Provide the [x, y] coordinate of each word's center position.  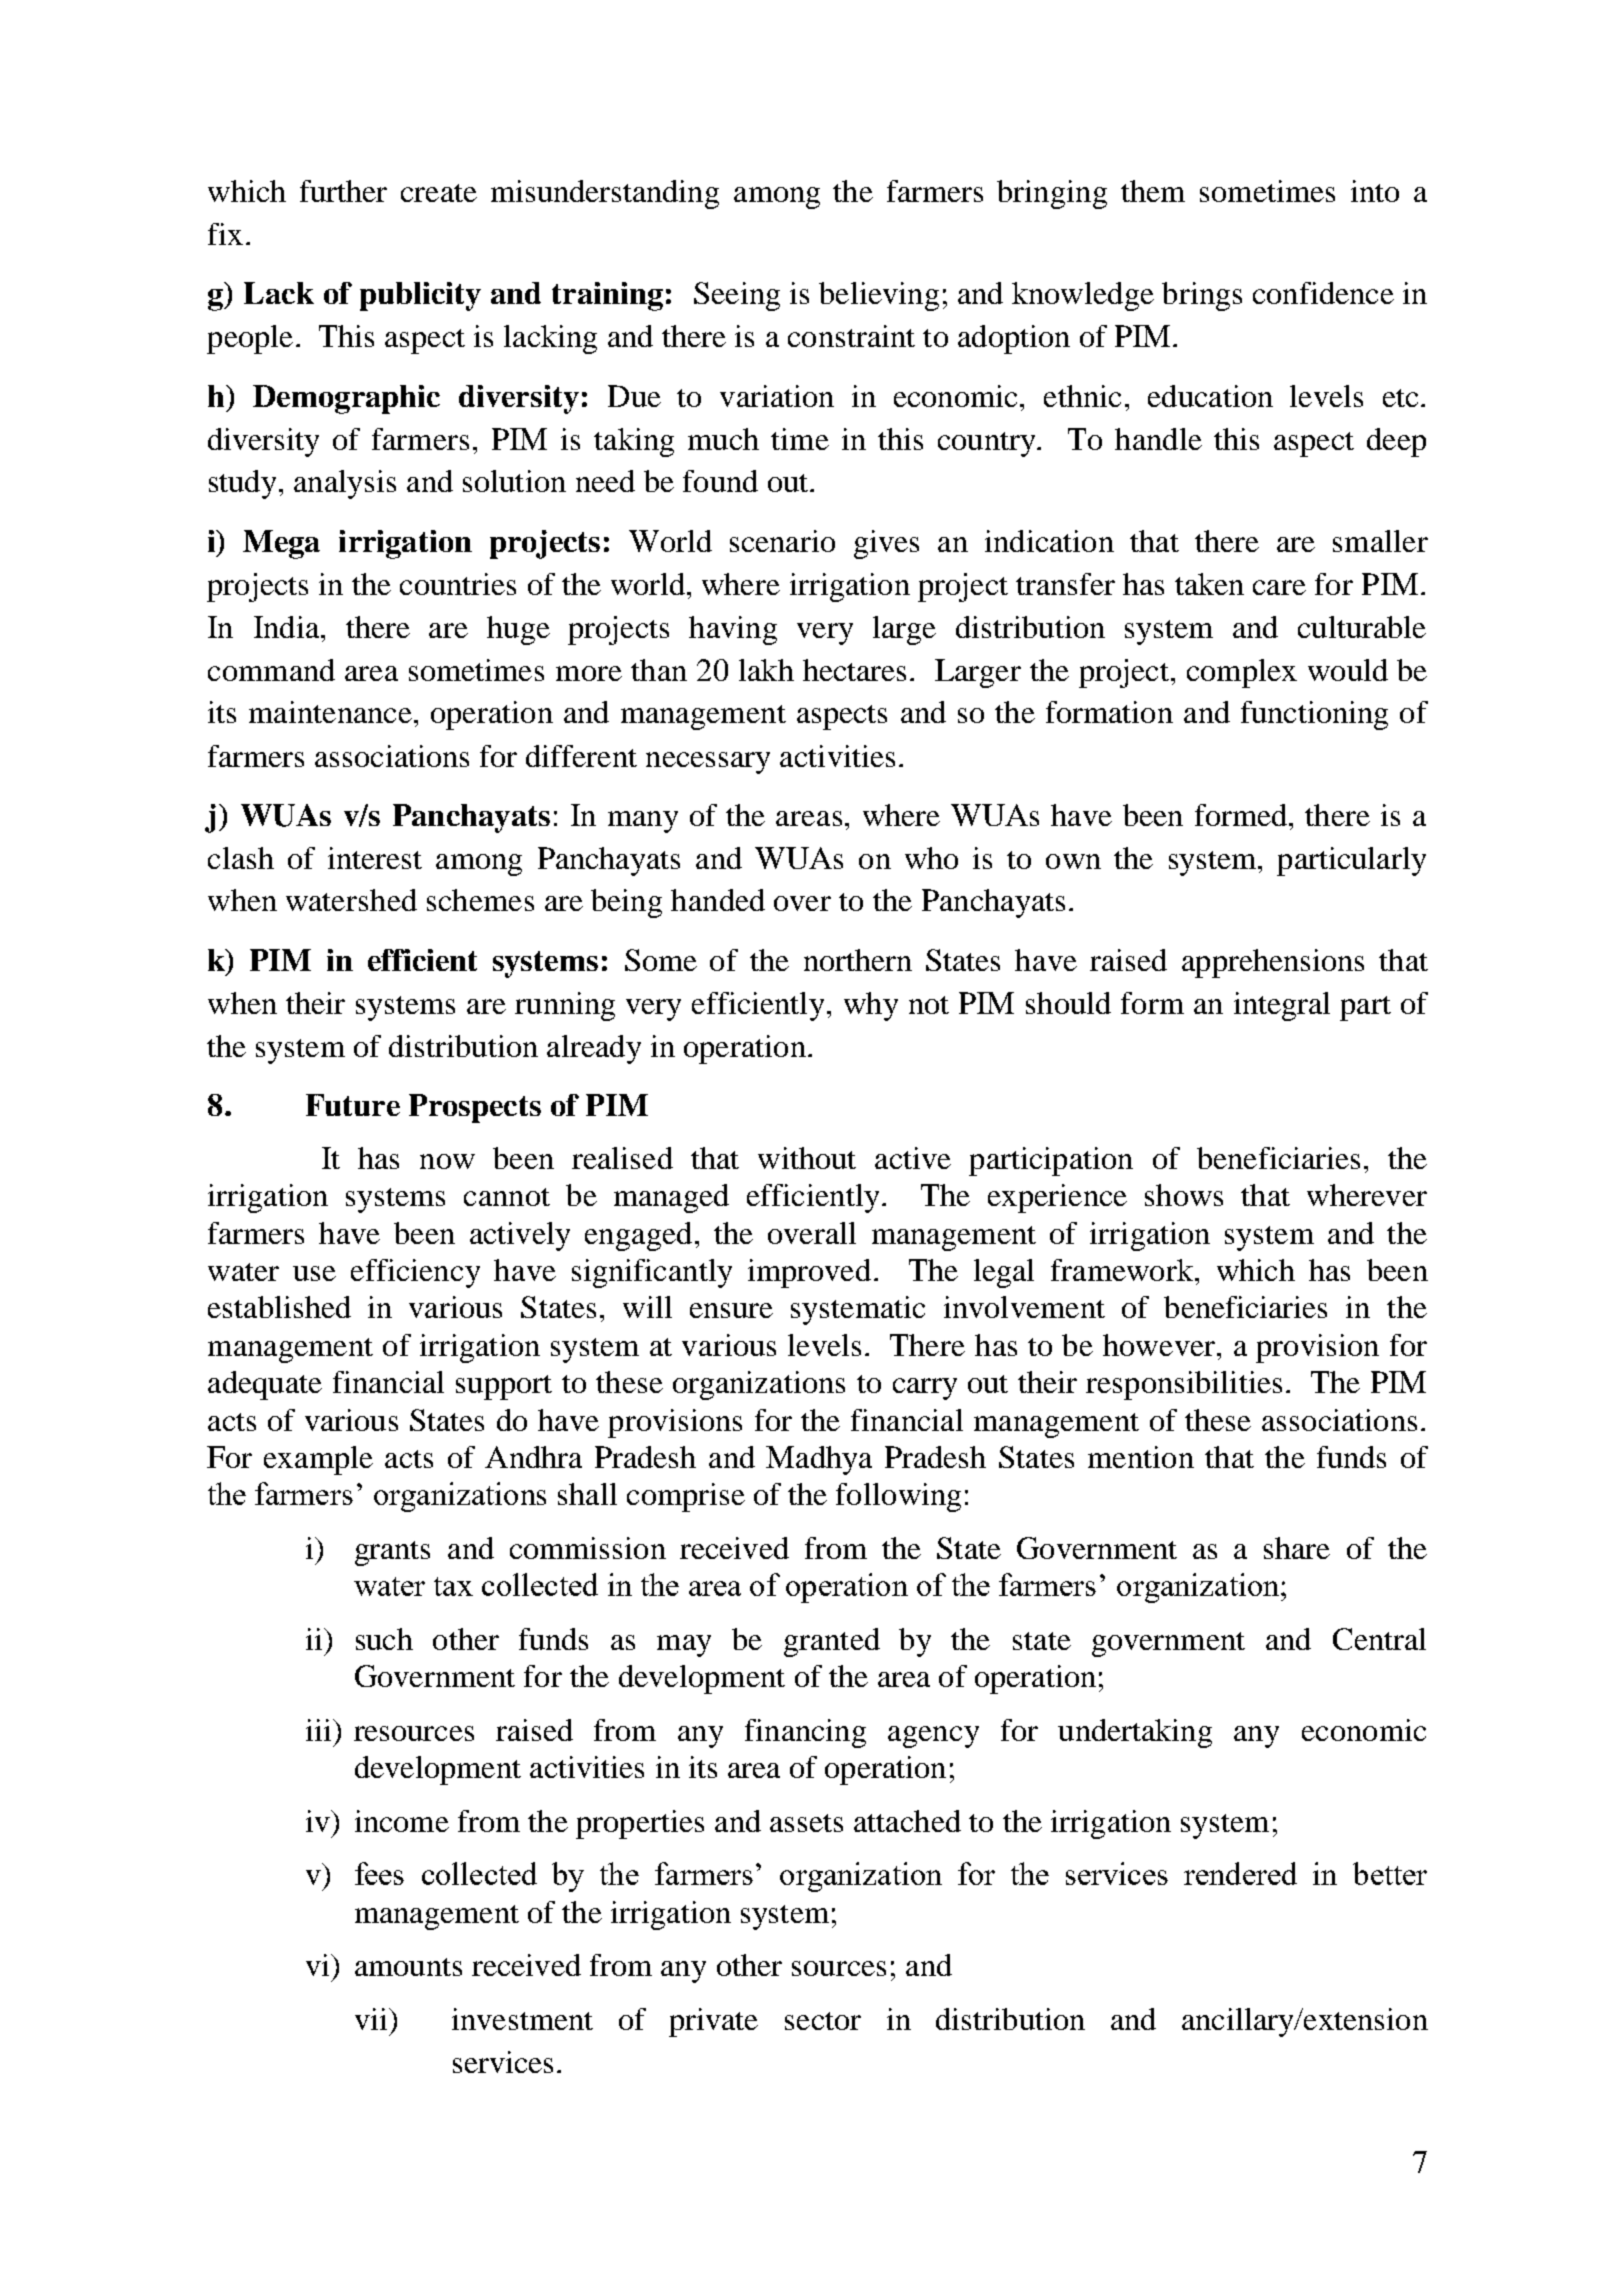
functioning [1314, 715]
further [343, 191]
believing [879, 296]
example [318, 1460]
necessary [708, 763]
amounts [408, 1967]
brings [1202, 296]
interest [375, 858]
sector [823, 2021]
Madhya [819, 1460]
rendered [1240, 1873]
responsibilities [1184, 1385]
